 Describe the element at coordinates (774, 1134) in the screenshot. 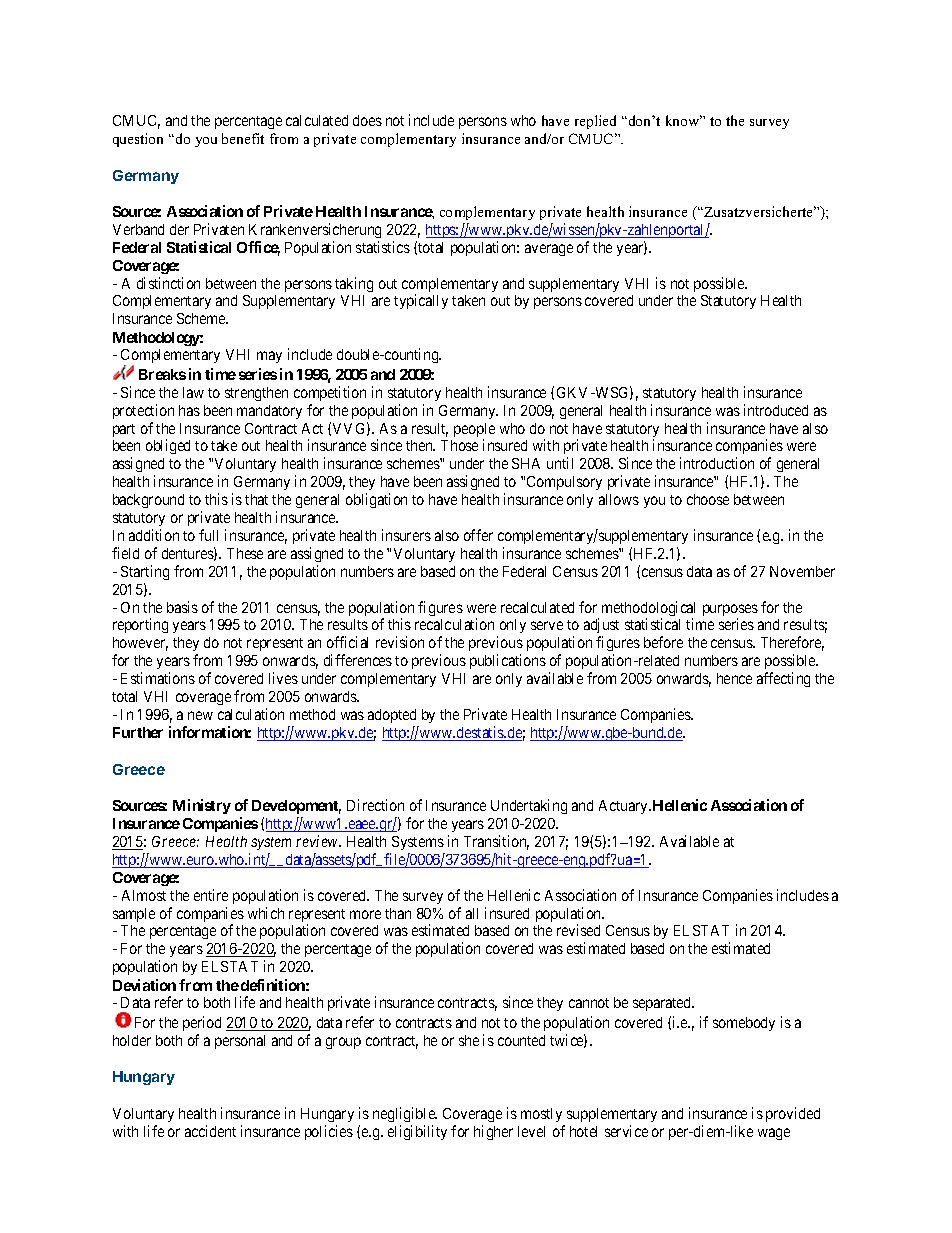

I see `wage` at that location.
